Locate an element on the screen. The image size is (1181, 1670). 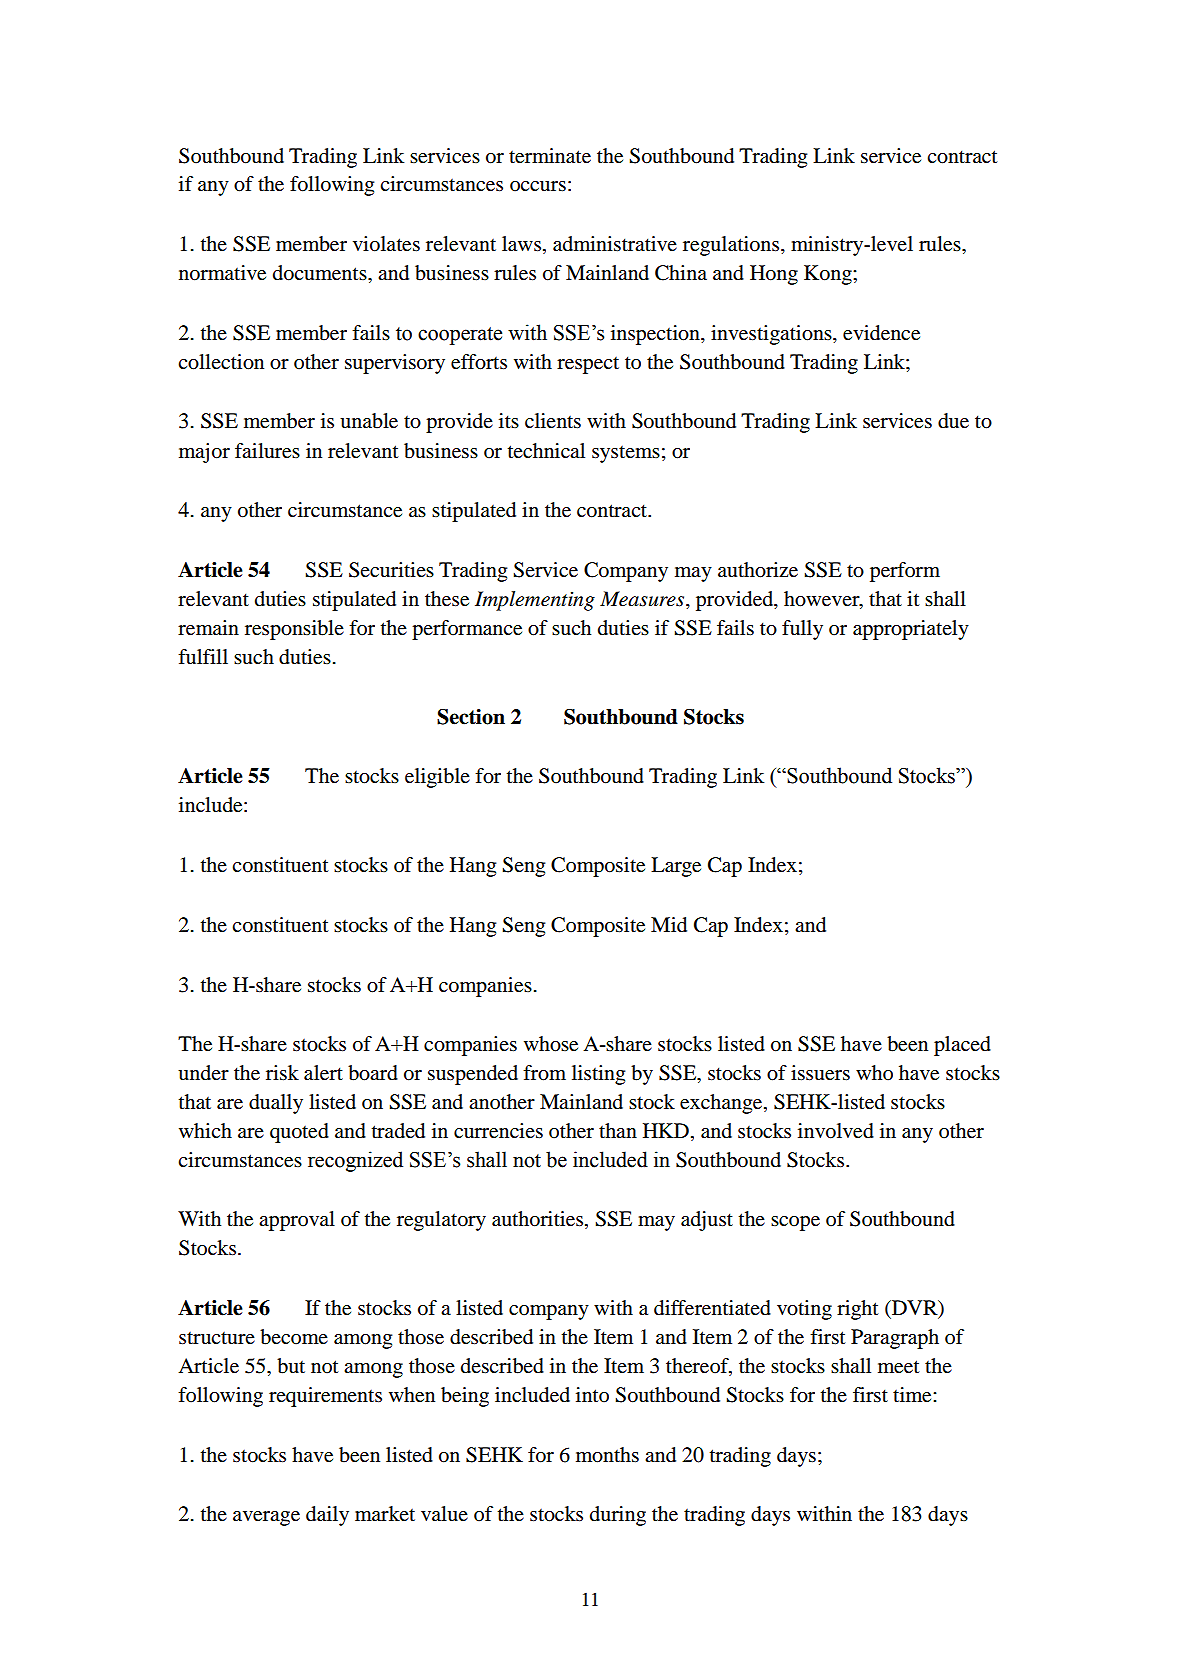
Implementing is located at coordinates (535, 601).
